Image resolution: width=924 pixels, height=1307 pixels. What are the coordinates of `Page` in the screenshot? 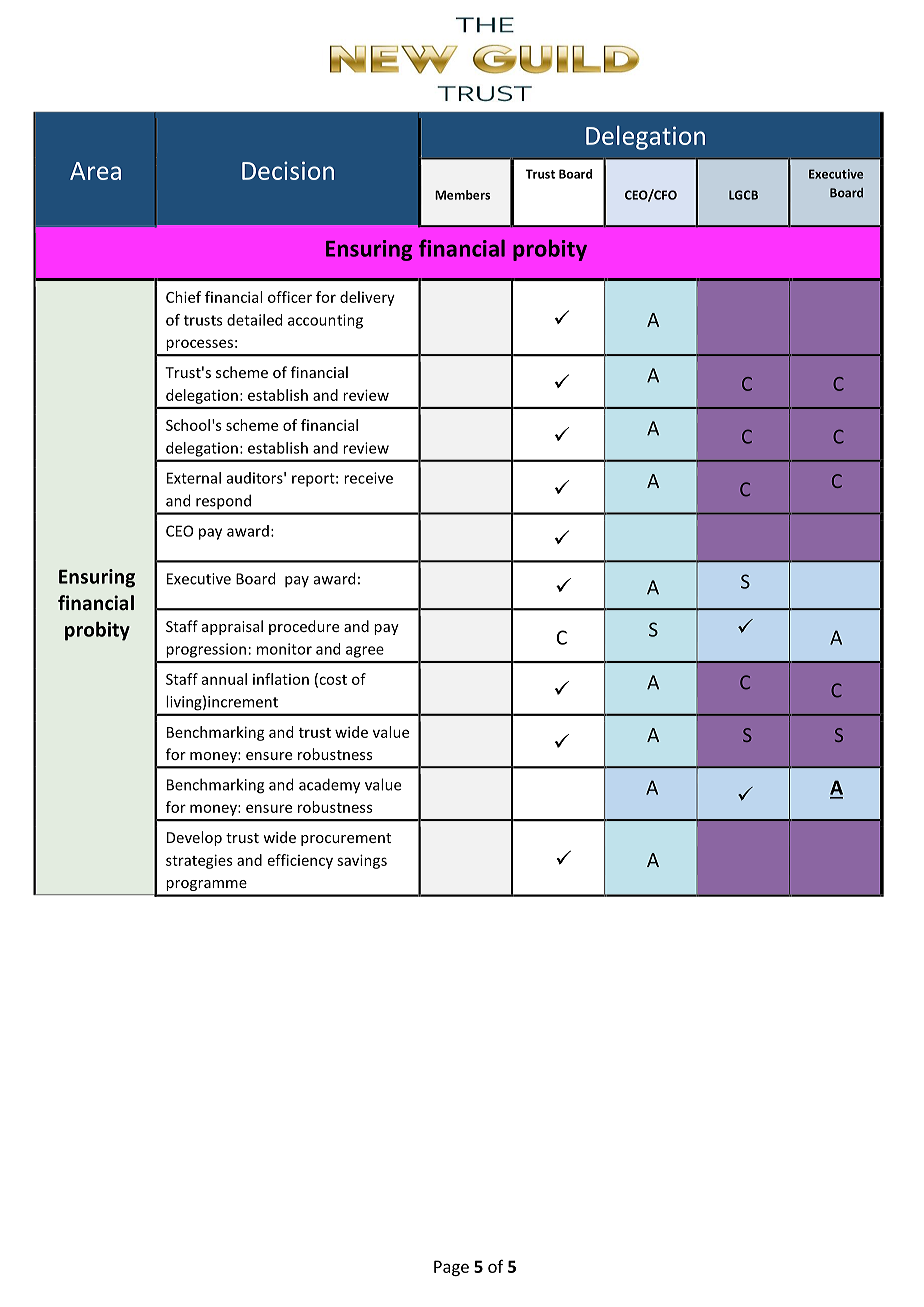 It's located at (451, 1268).
